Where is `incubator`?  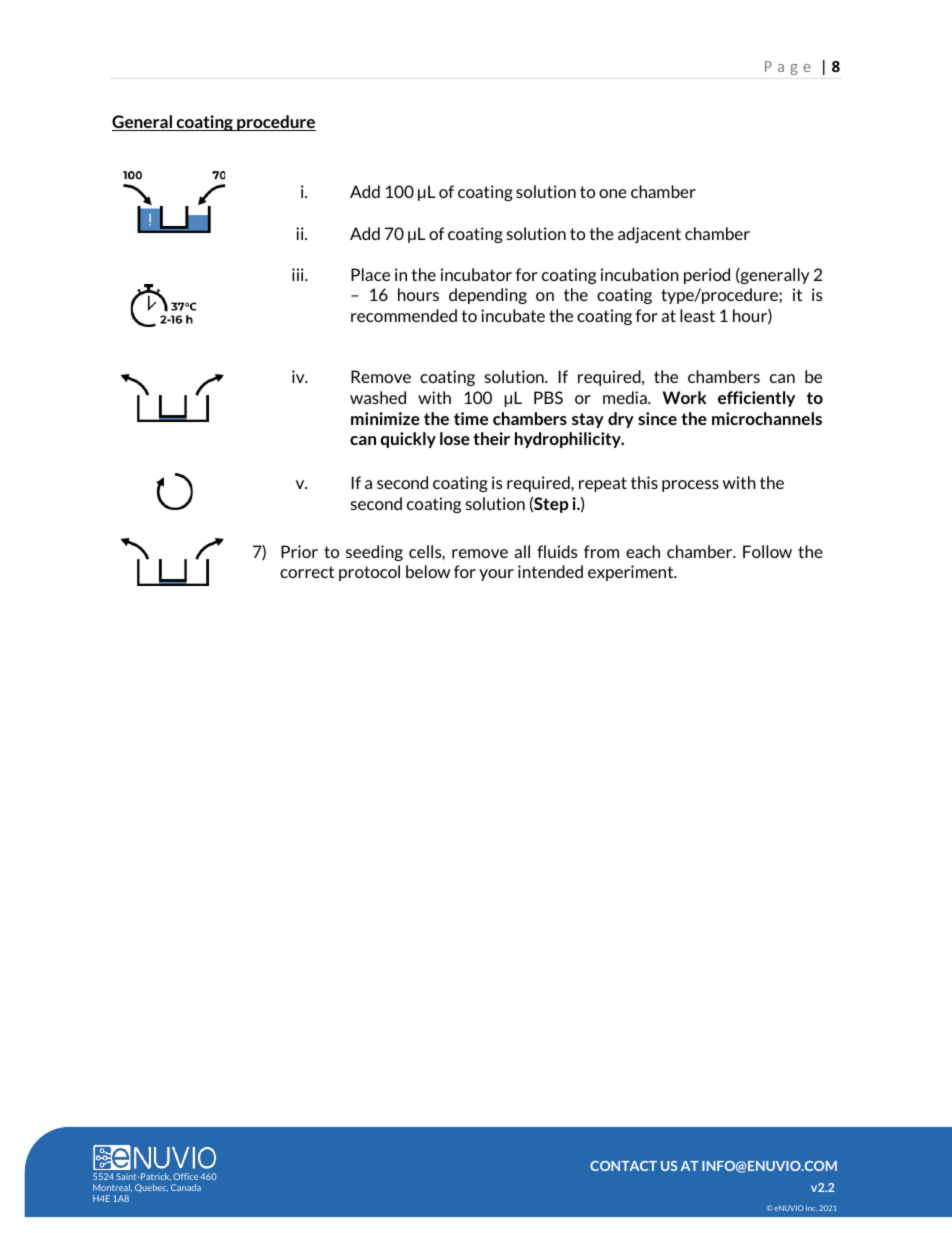
incubator is located at coordinates (476, 274).
